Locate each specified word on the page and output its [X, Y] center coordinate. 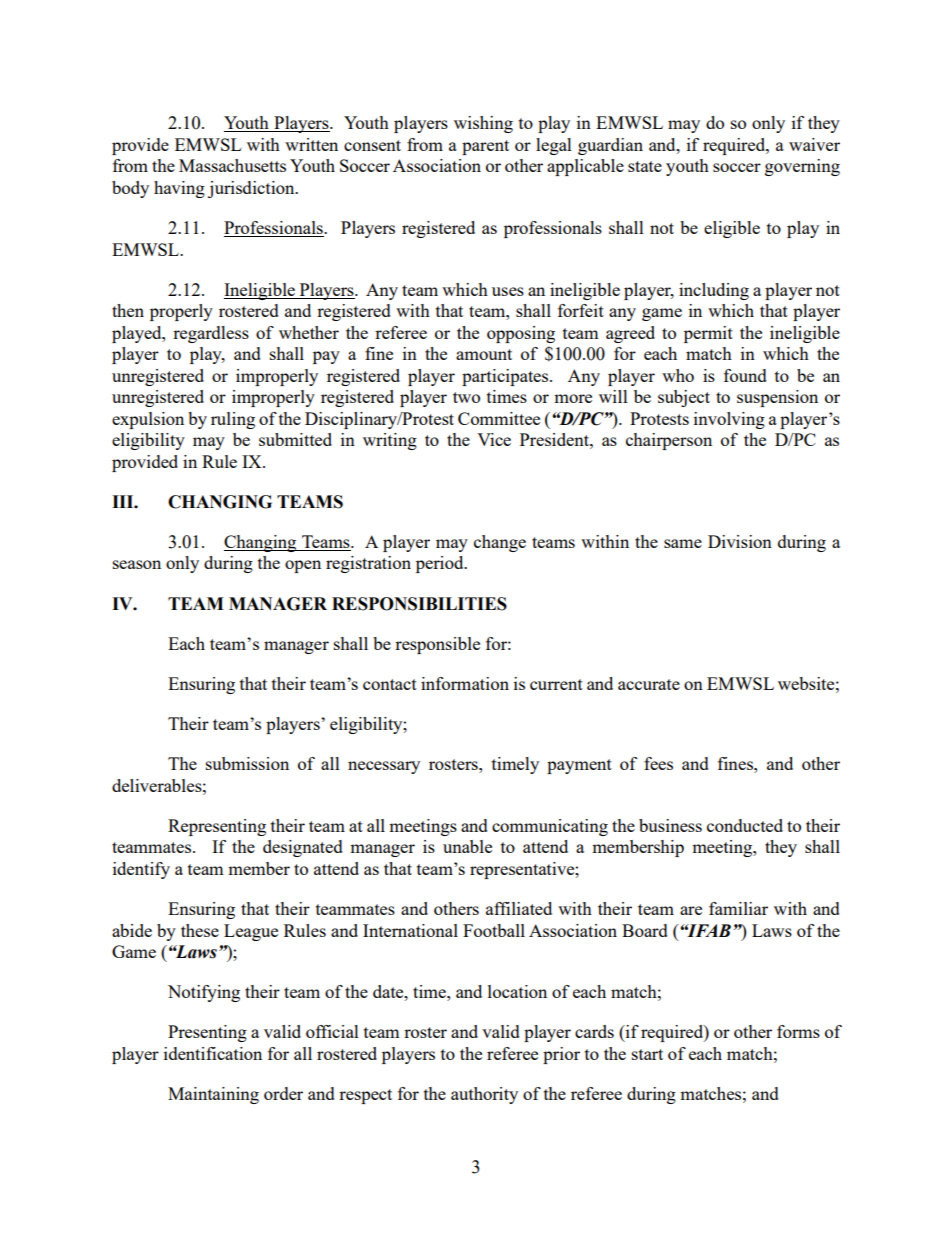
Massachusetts [232, 165]
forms [798, 1031]
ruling [233, 420]
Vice [494, 439]
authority [484, 1095]
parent [485, 147]
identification [213, 1053]
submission [247, 763]
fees [658, 763]
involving [729, 420]
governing [802, 167]
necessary [384, 767]
